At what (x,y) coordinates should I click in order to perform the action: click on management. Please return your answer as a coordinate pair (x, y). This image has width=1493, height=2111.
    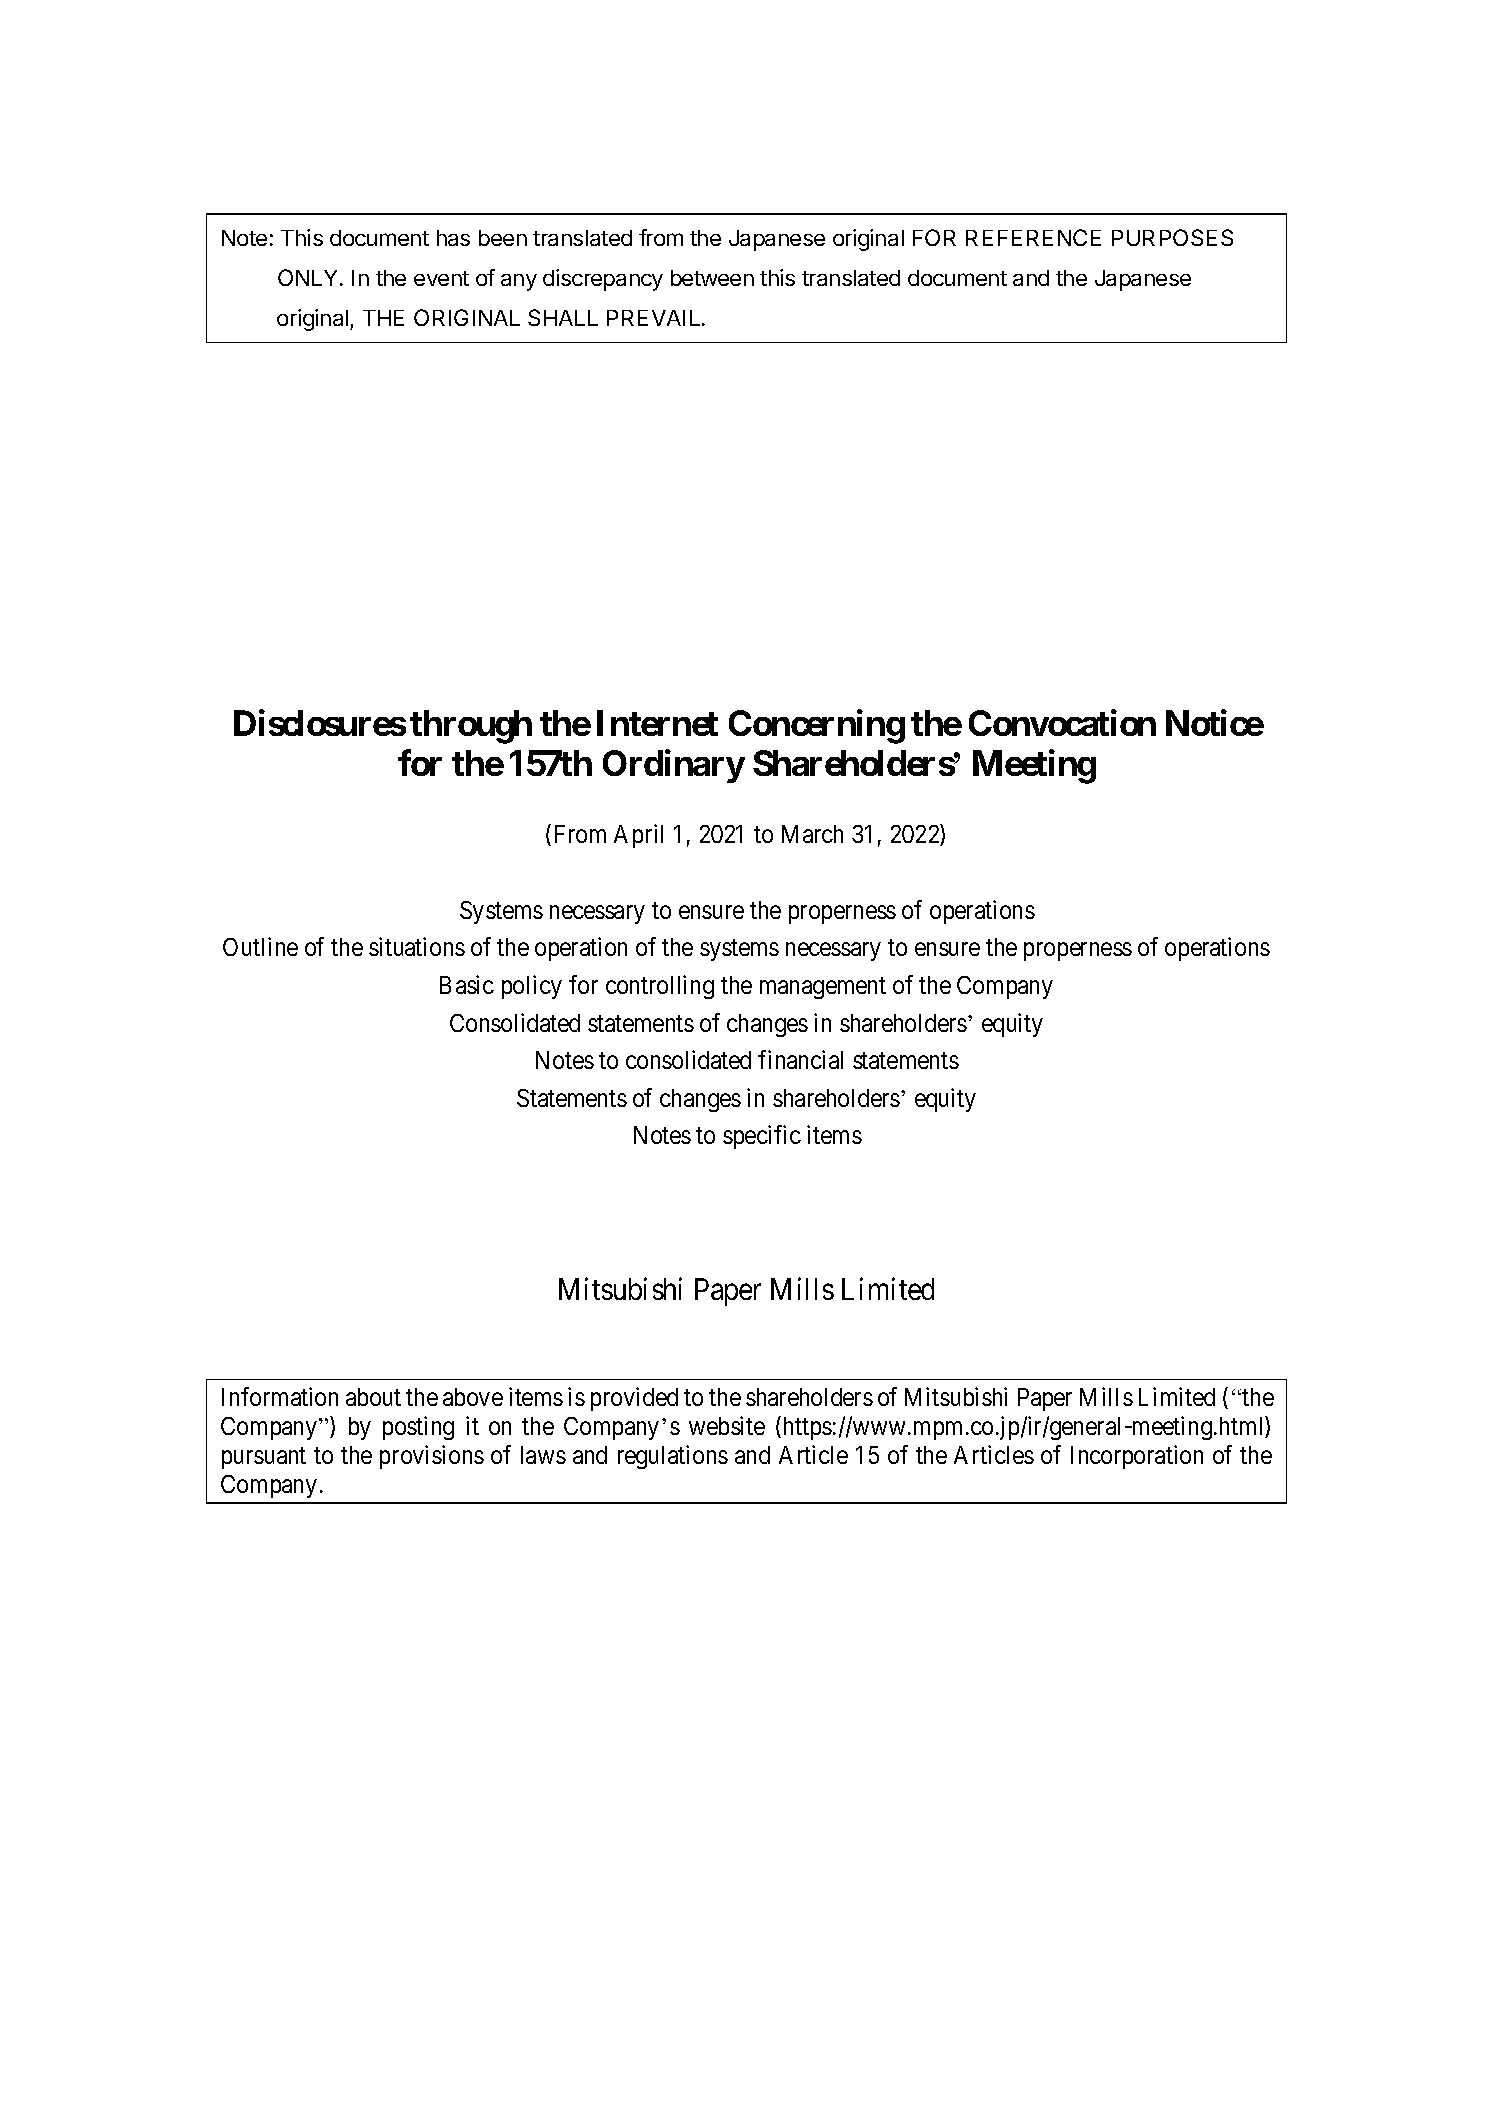
    Looking at the image, I should click on (823, 988).
